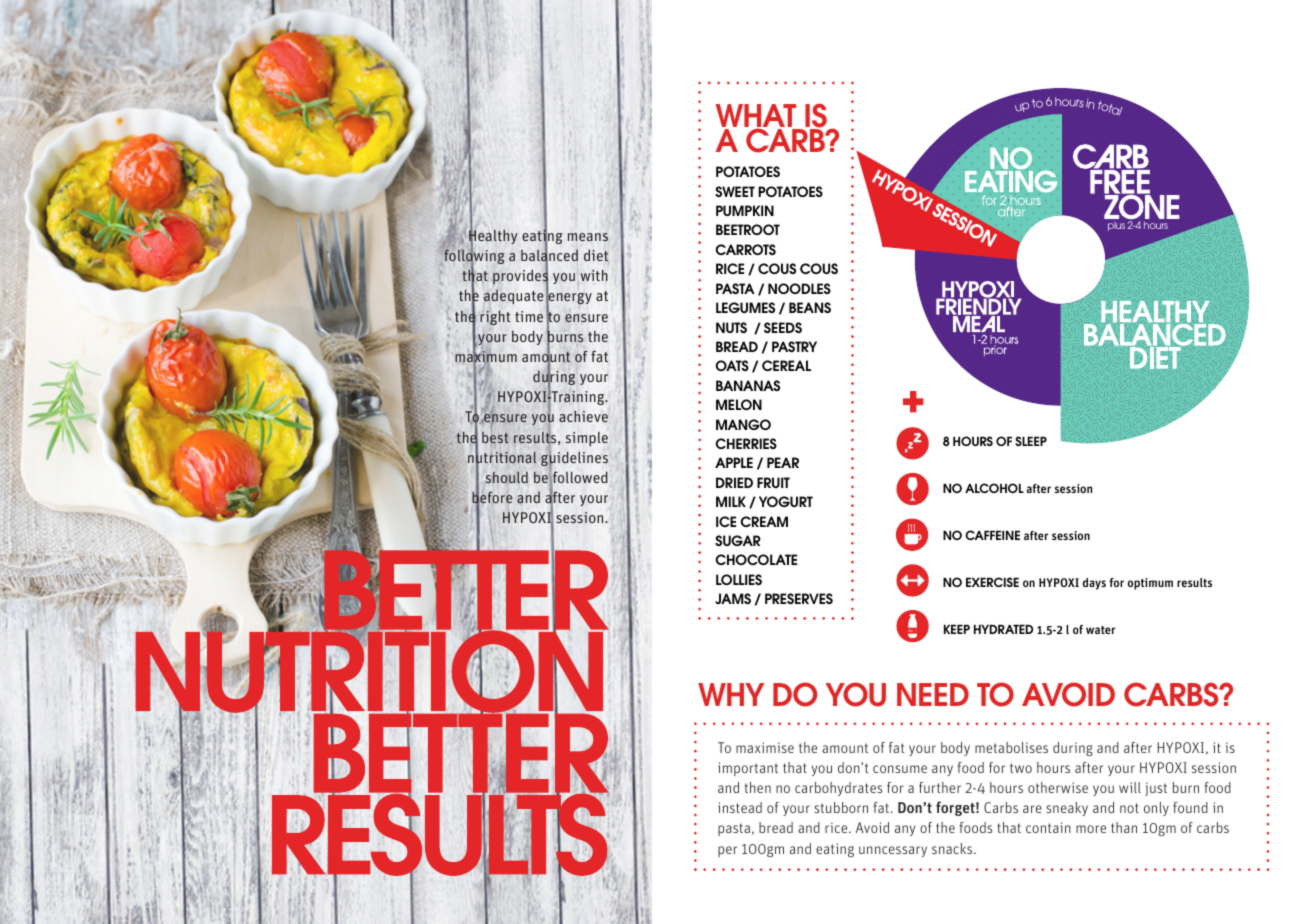  I want to click on per, so click(727, 851).
